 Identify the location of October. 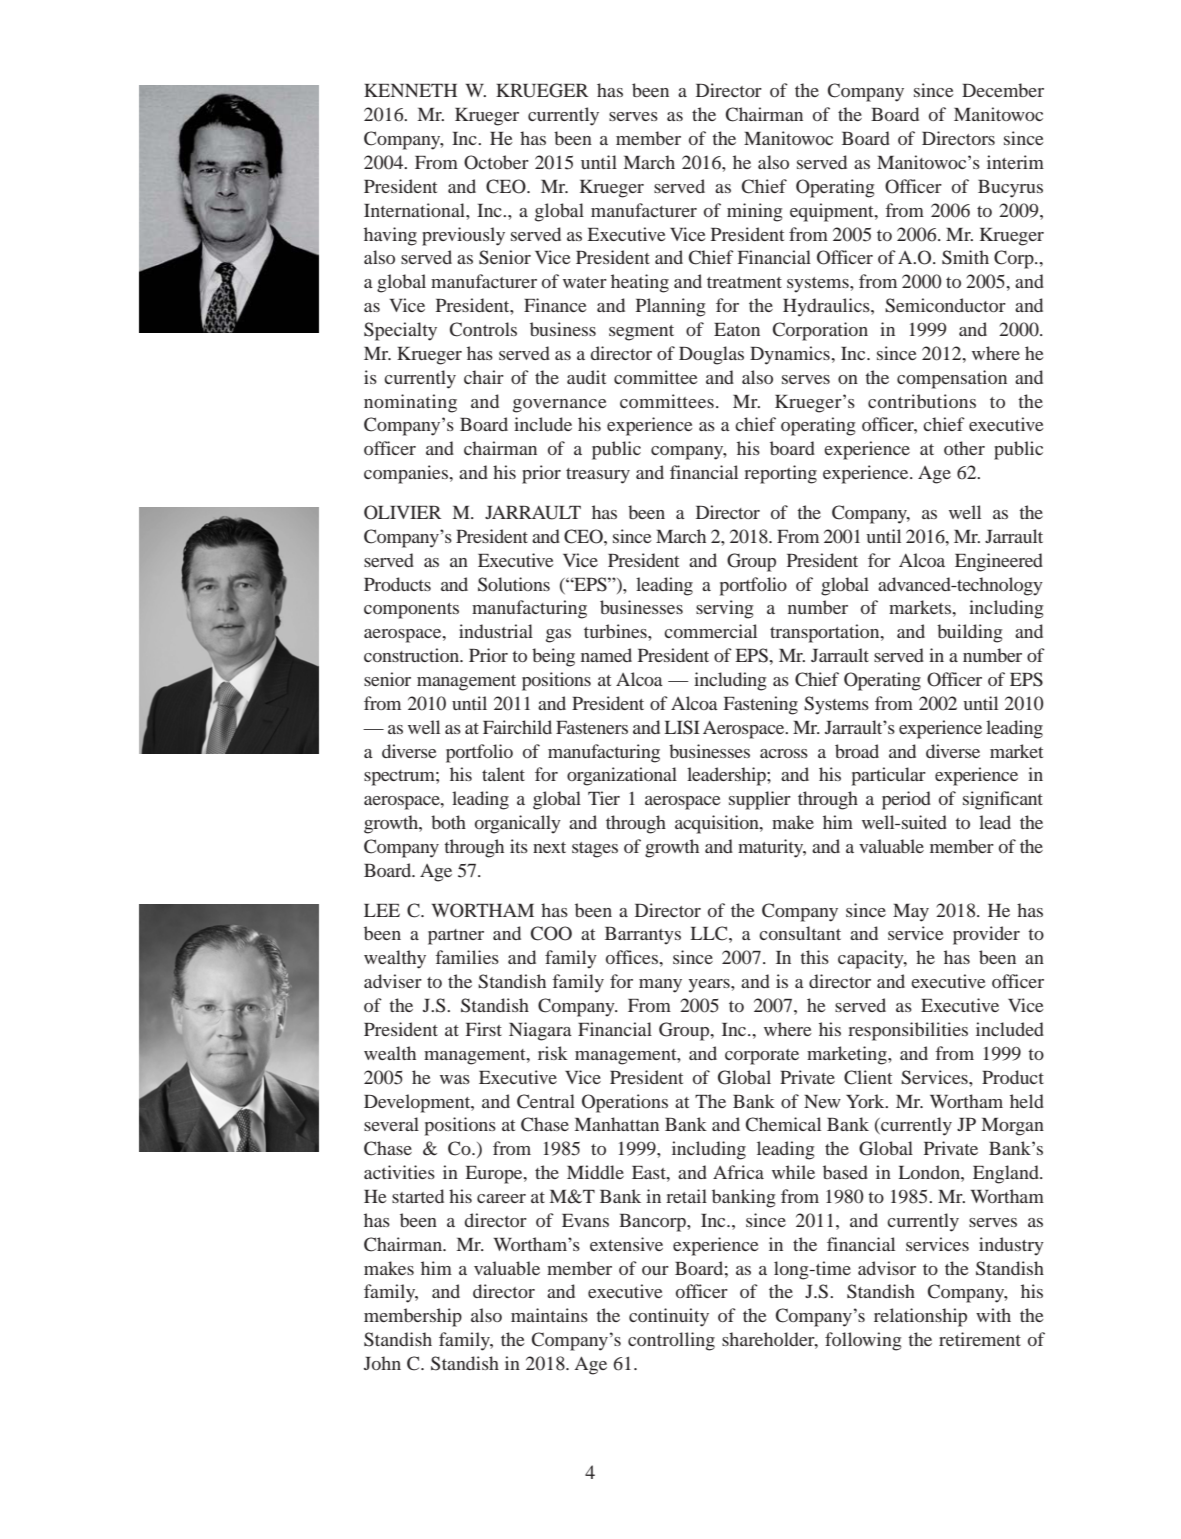
(496, 162).
